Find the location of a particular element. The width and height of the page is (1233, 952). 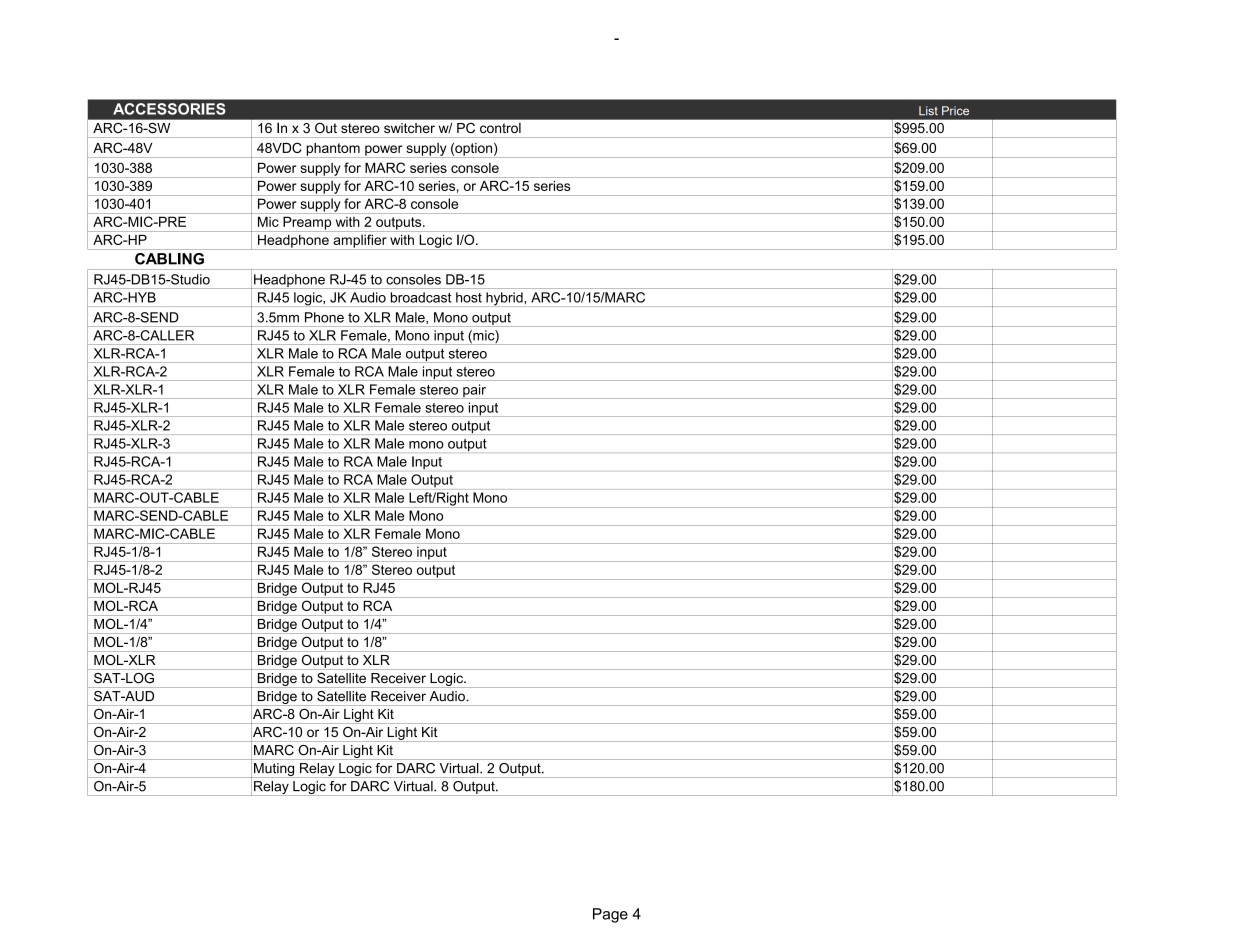

host is located at coordinates (469, 297).
